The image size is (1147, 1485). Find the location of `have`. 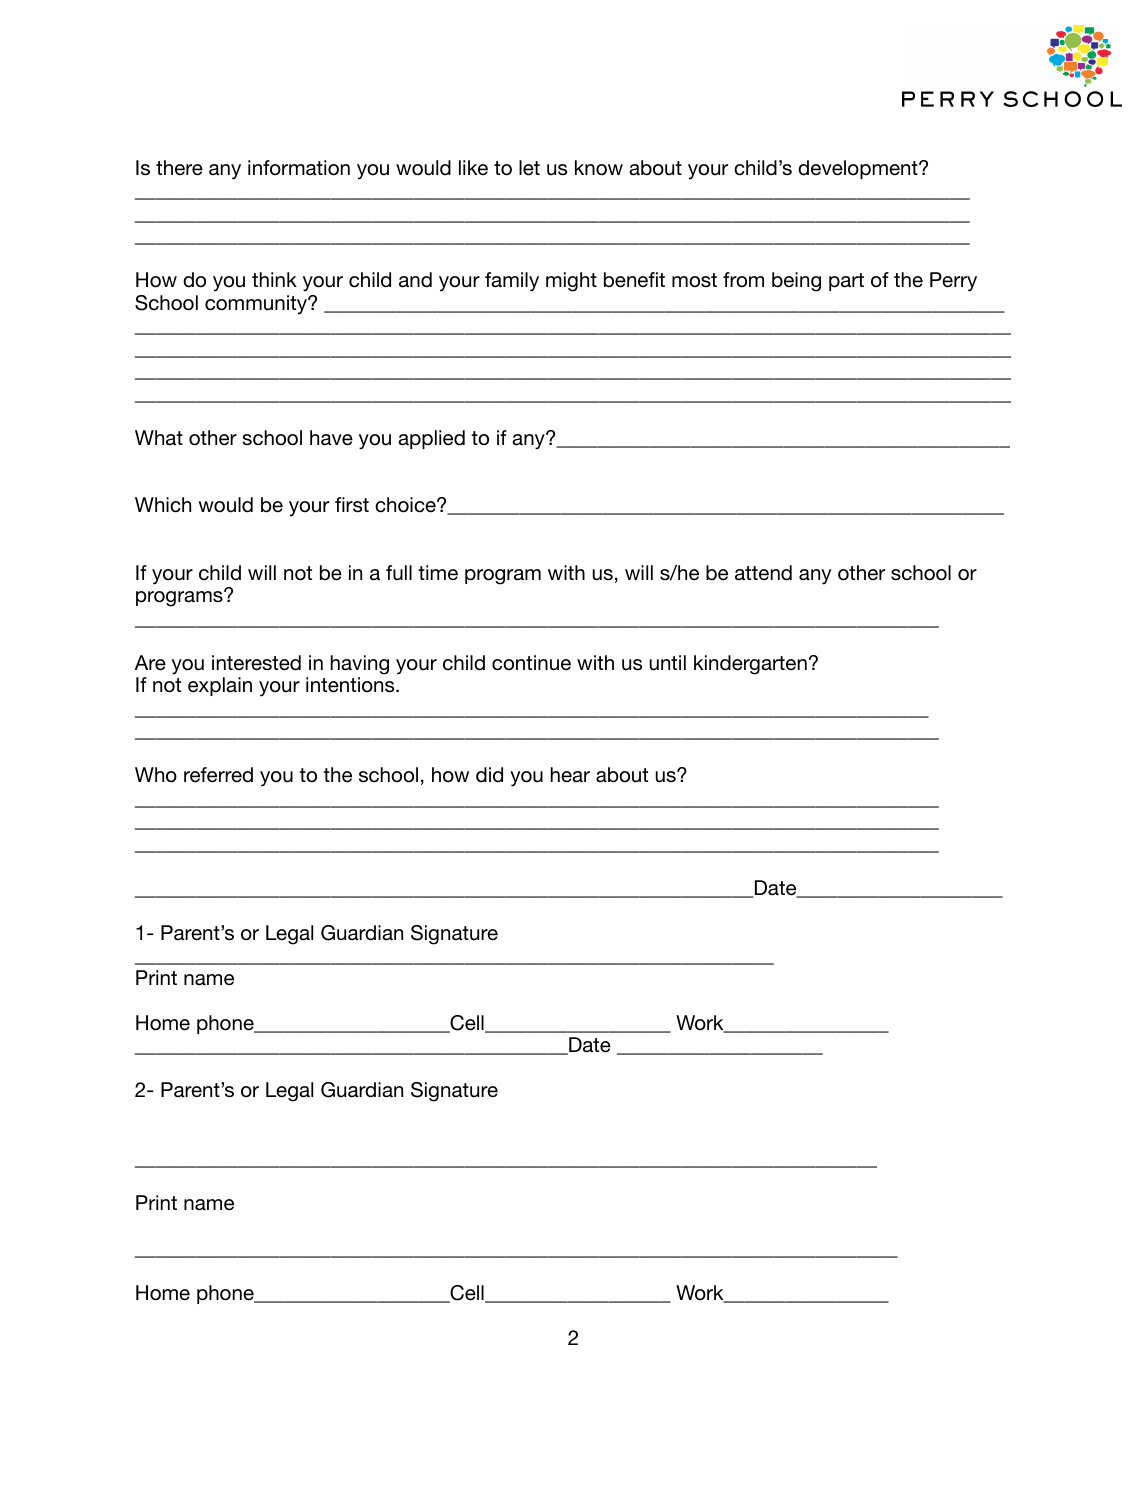

have is located at coordinates (331, 438).
